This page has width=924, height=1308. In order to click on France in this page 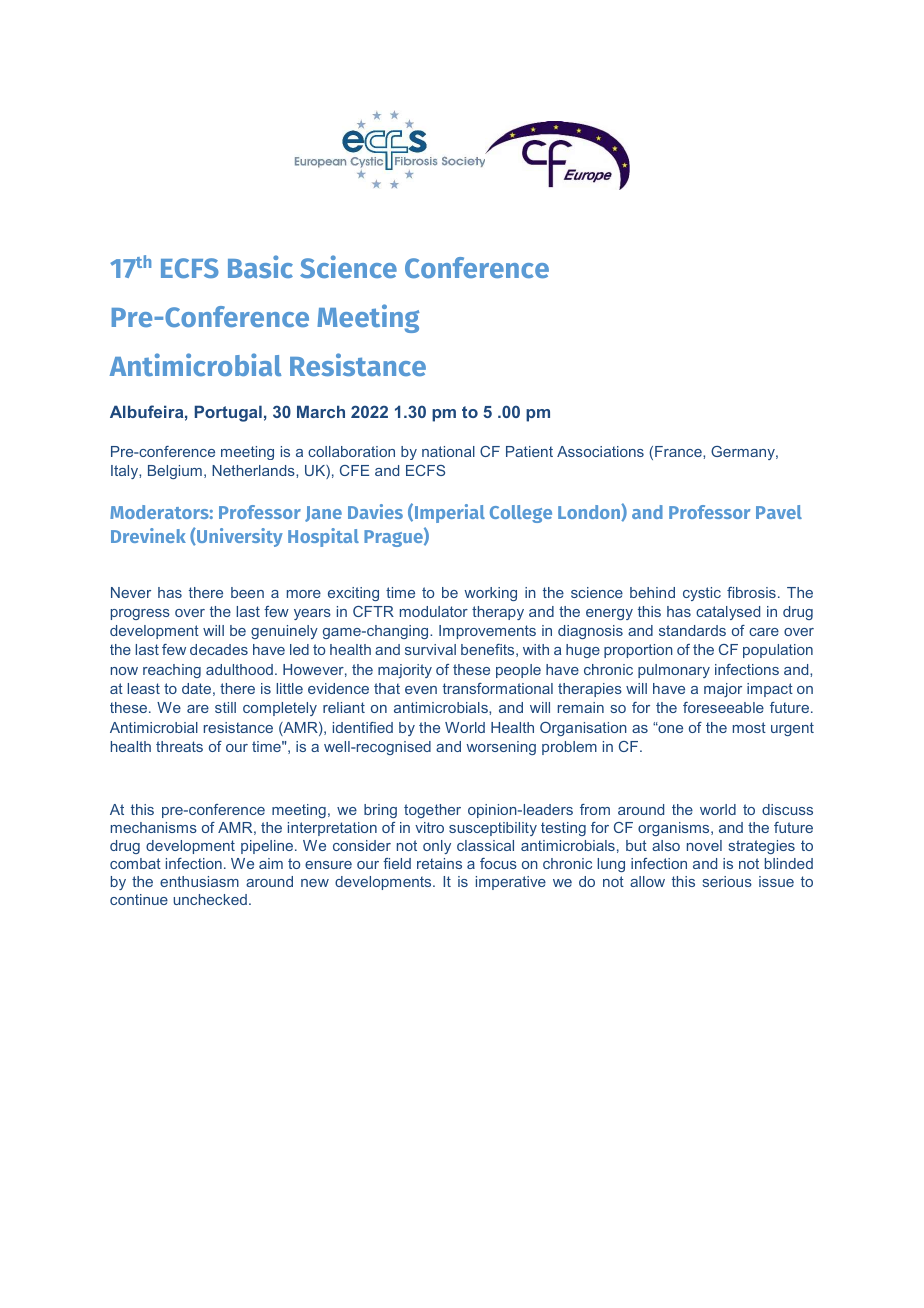, I will do `click(679, 451)`.
